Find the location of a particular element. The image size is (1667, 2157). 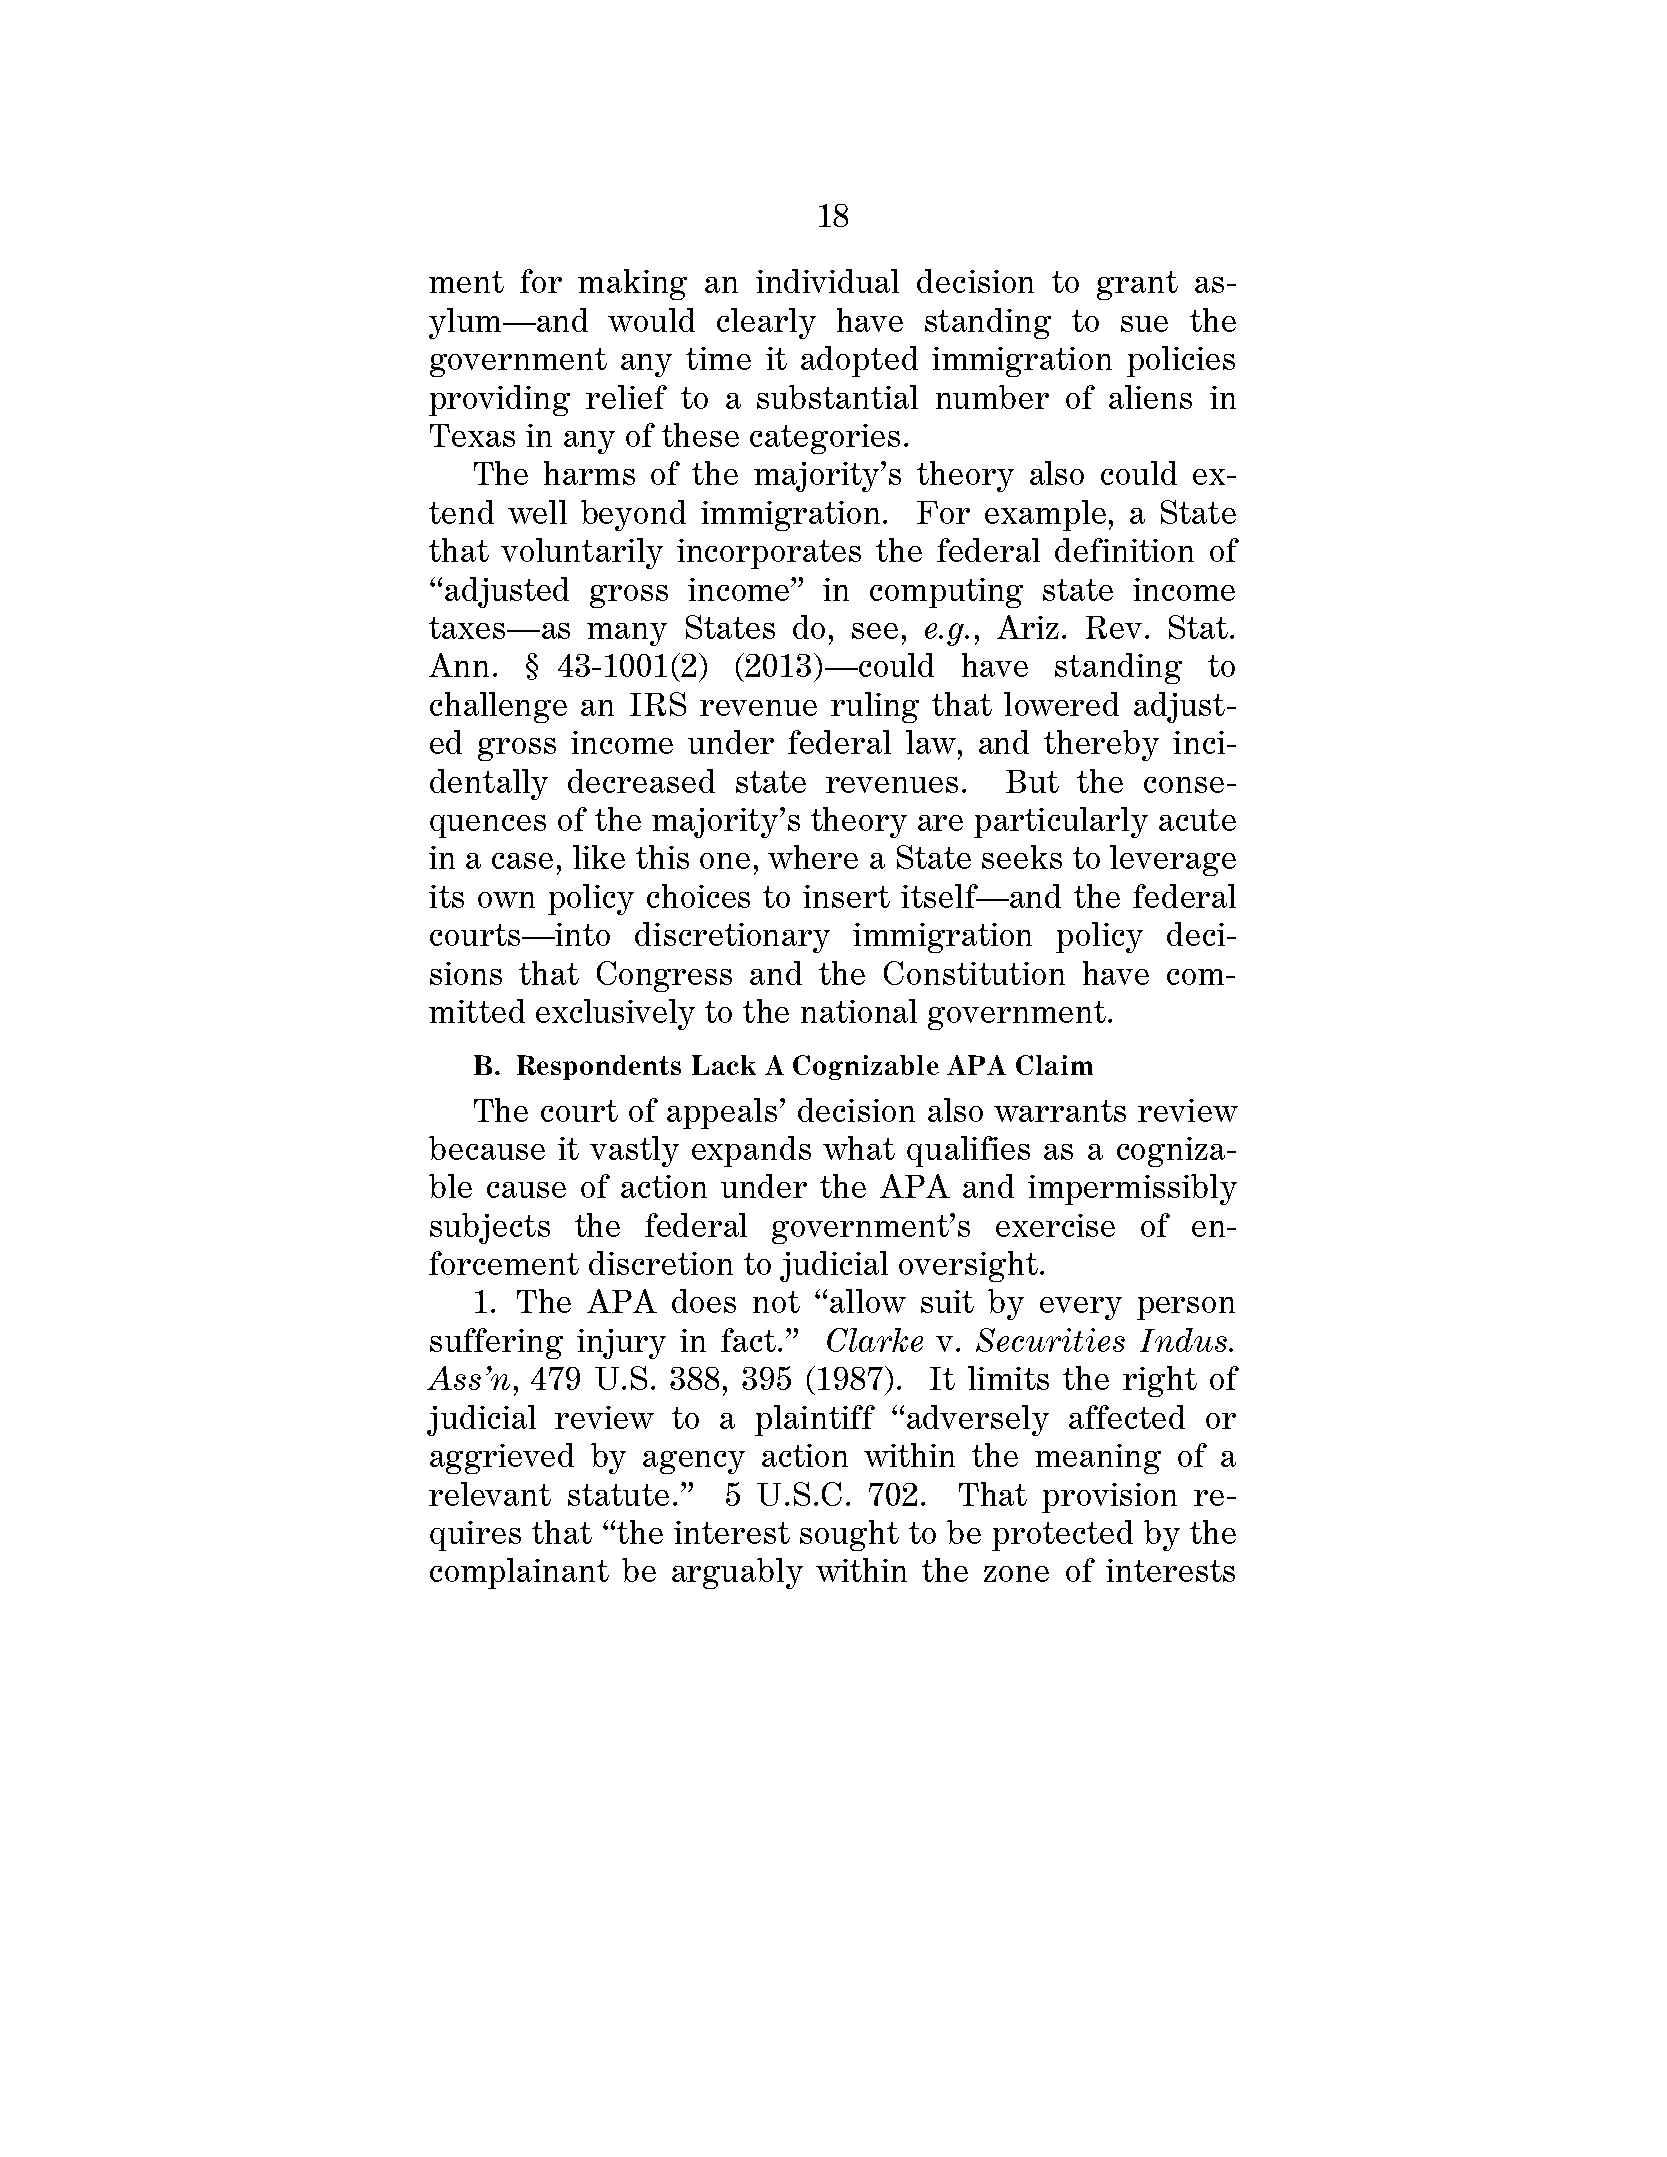

allow is located at coordinates (868, 1301).
